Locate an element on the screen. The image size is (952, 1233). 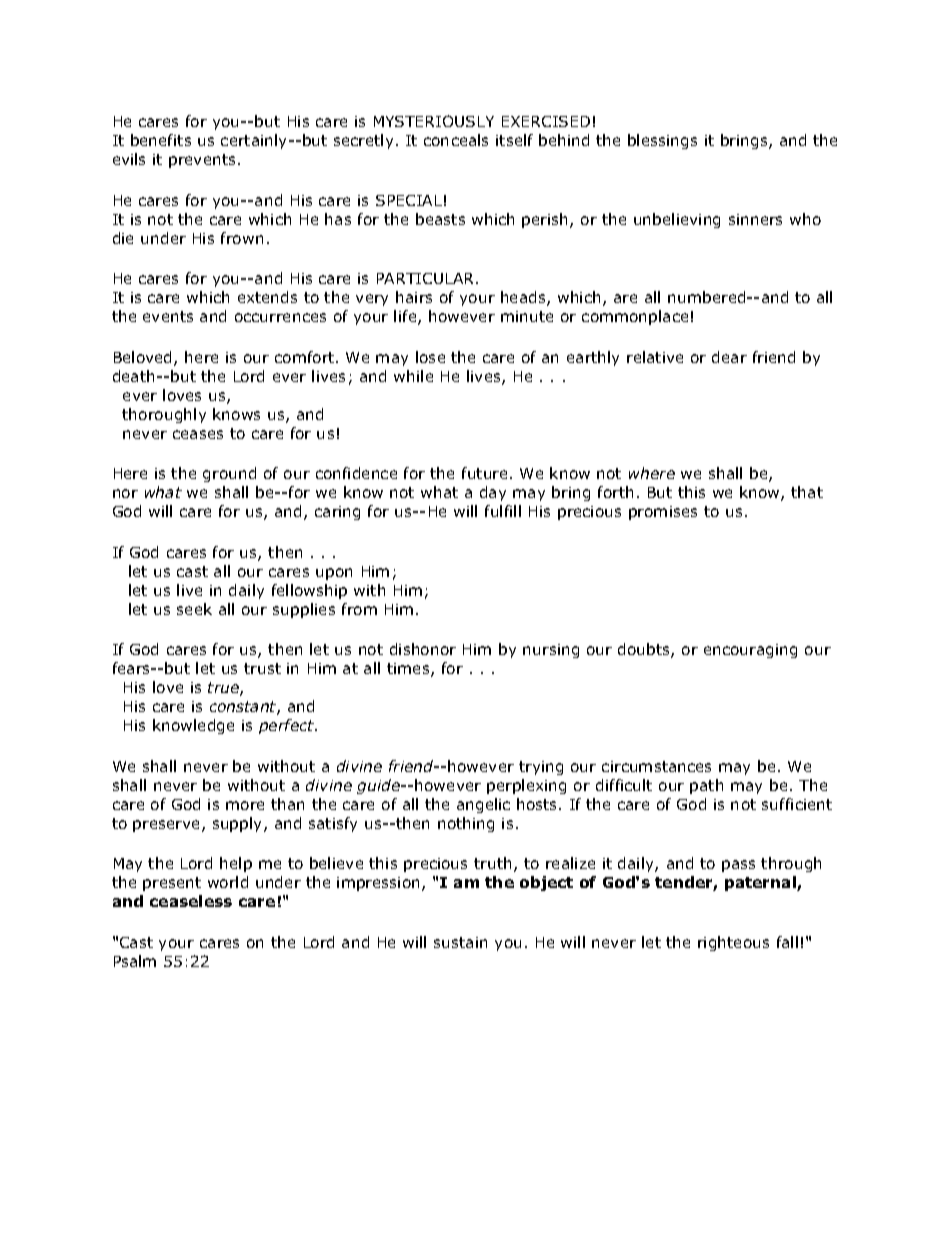
conceals is located at coordinates (456, 140).
